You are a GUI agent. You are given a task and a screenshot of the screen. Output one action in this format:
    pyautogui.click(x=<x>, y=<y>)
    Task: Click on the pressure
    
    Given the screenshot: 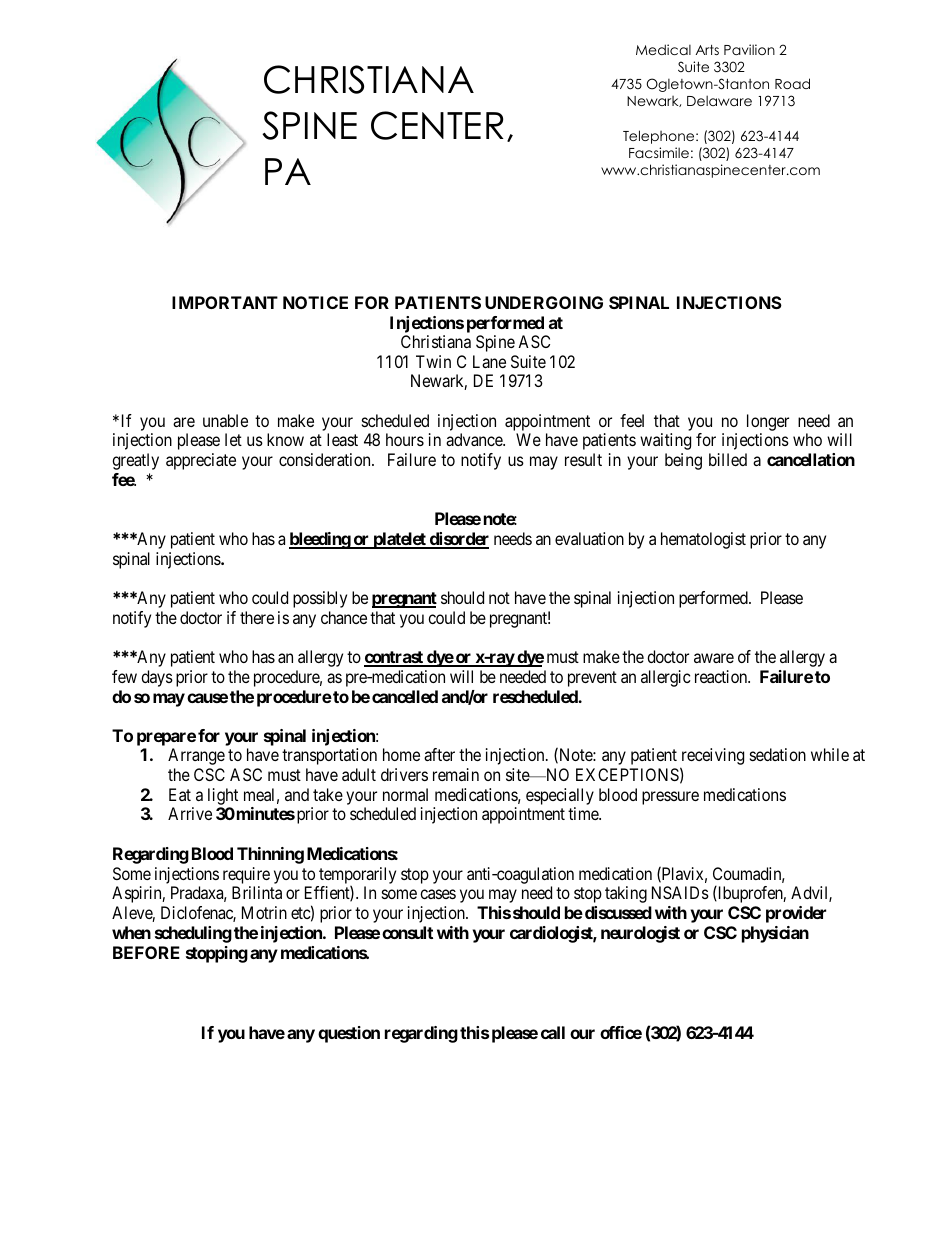 What is the action you would take?
    pyautogui.click(x=670, y=798)
